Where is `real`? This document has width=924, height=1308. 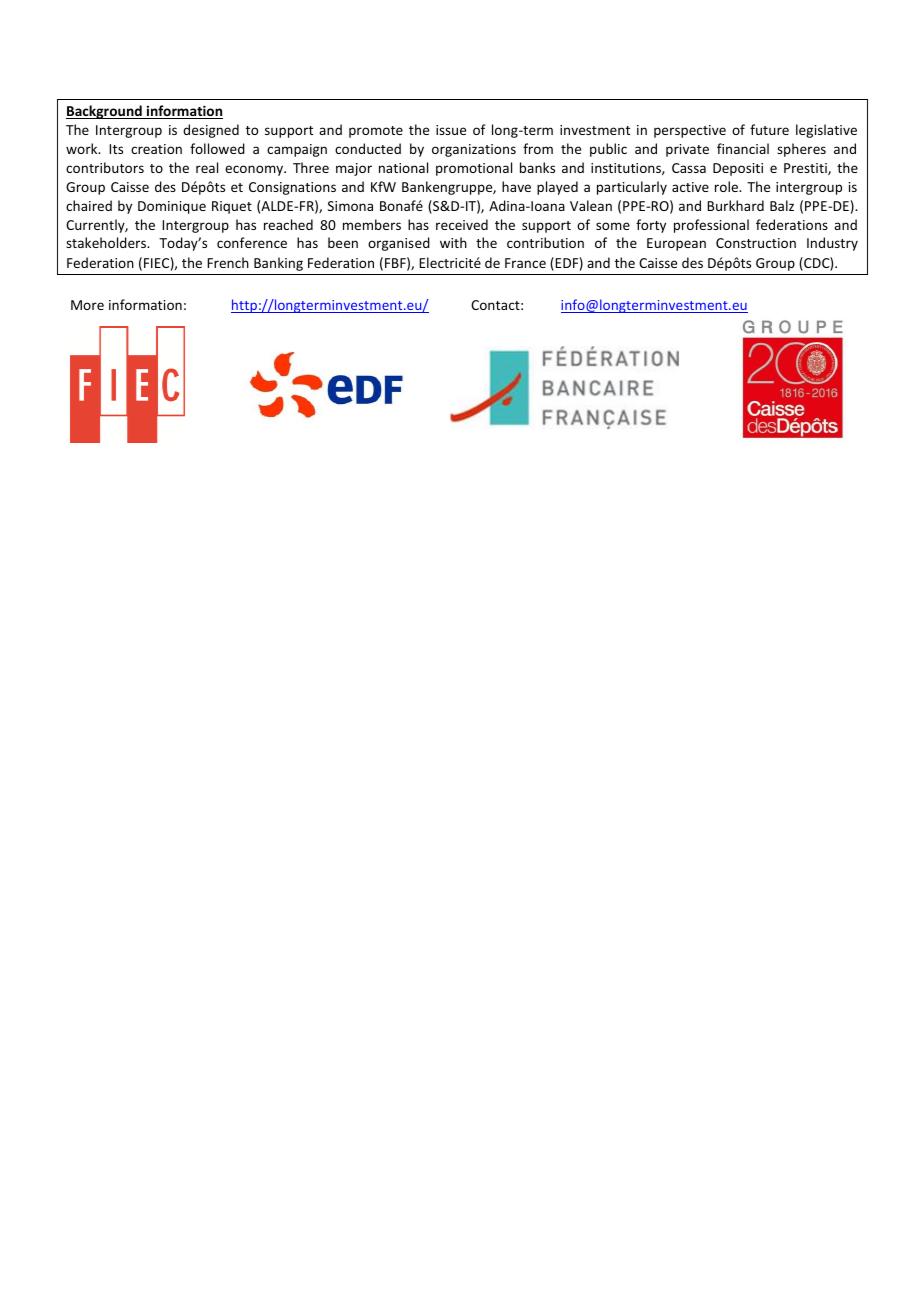
real is located at coordinates (207, 167).
